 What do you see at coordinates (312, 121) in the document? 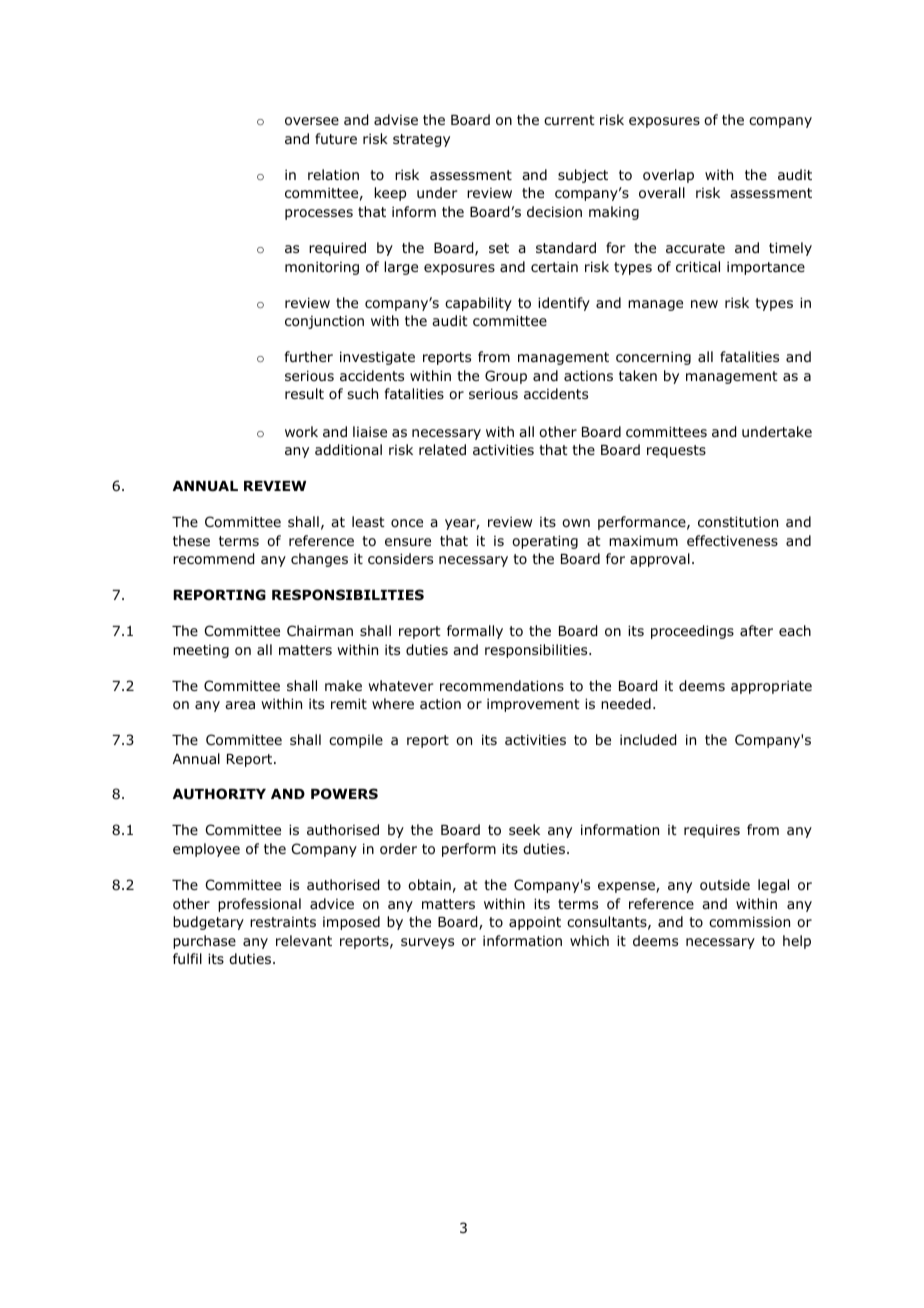
I see `oversee` at bounding box center [312, 121].
